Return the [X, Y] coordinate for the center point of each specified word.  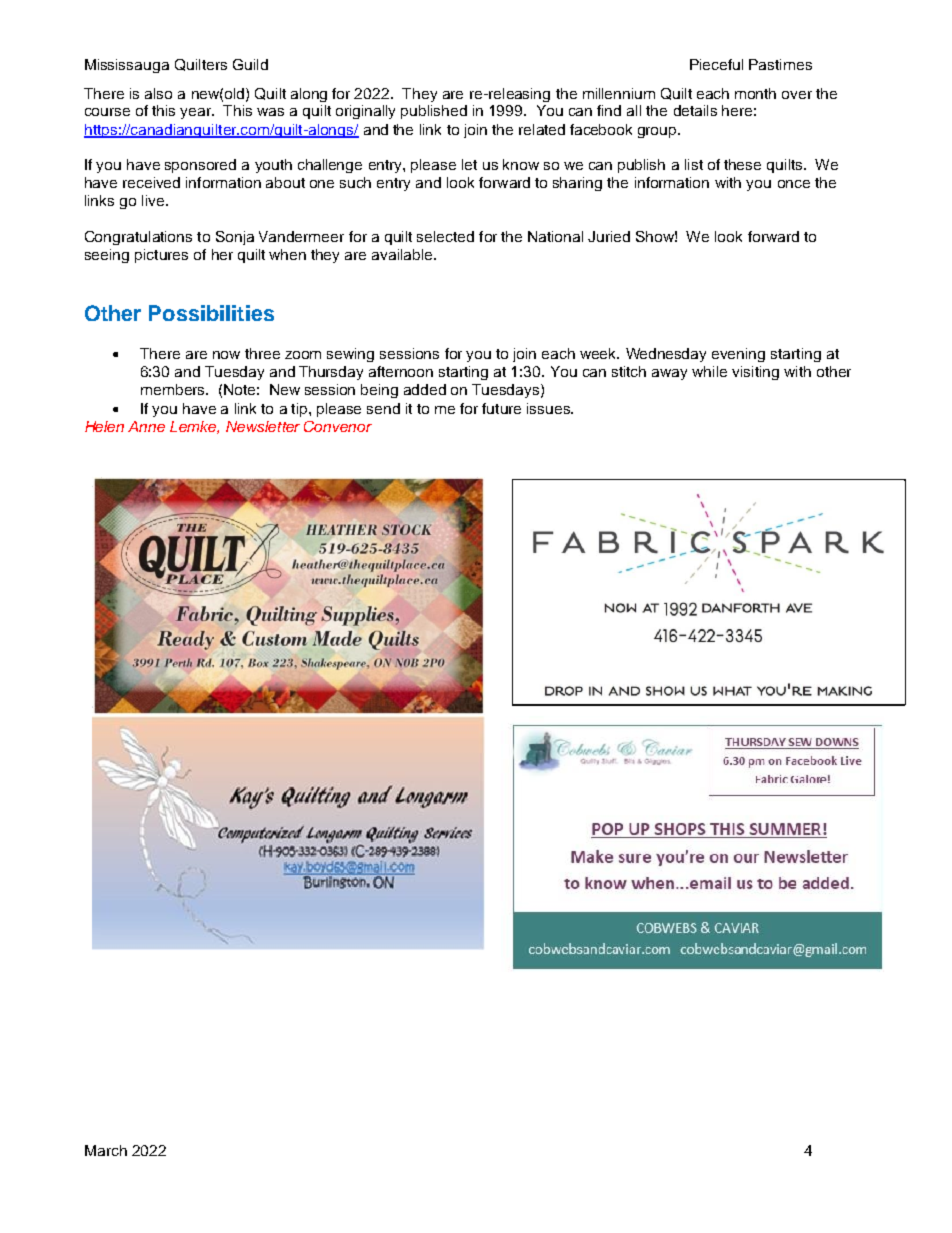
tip [300, 410]
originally [365, 112]
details [695, 110]
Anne [146, 426]
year [197, 113]
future [501, 408]
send [383, 408]
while [709, 371]
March [106, 1150]
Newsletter [263, 426]
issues [549, 408]
